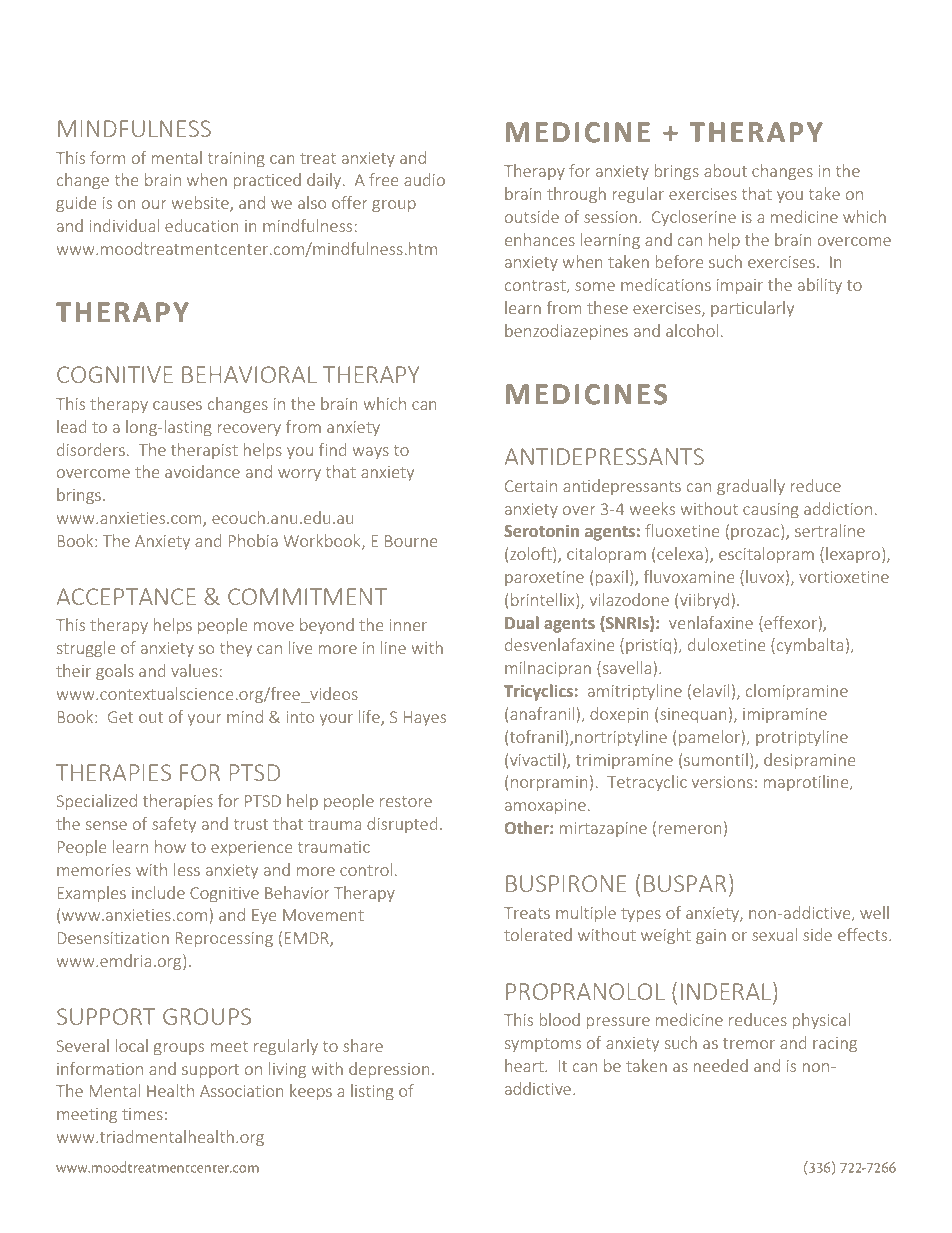 This document has width=952, height=1233. Describe the element at coordinates (810, 646) in the document. I see `cymbalta` at that location.
